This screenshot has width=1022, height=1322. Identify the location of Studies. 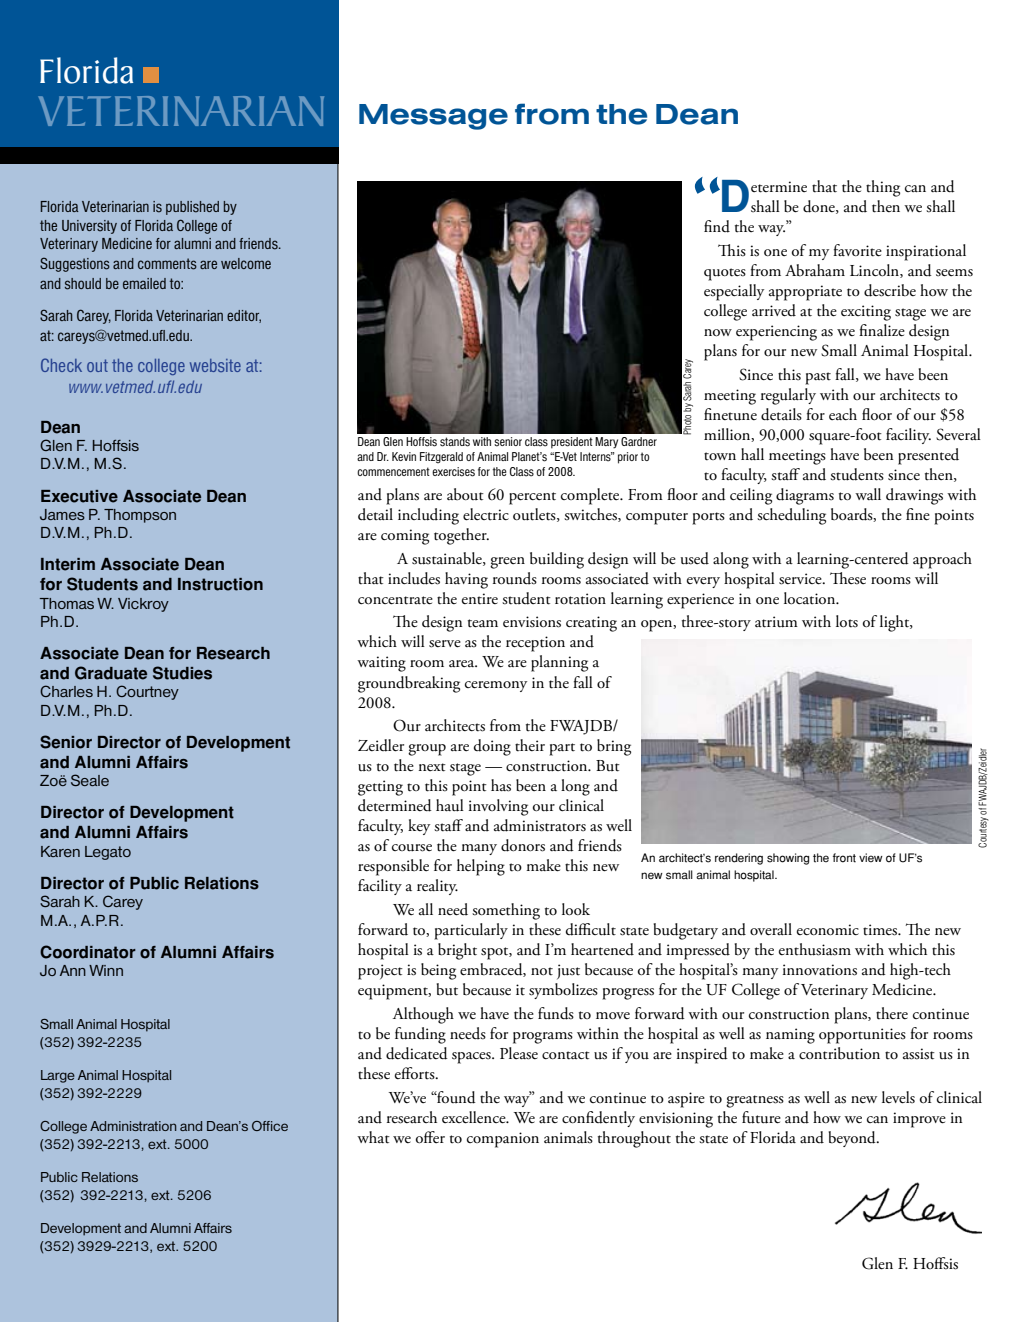
(182, 673).
